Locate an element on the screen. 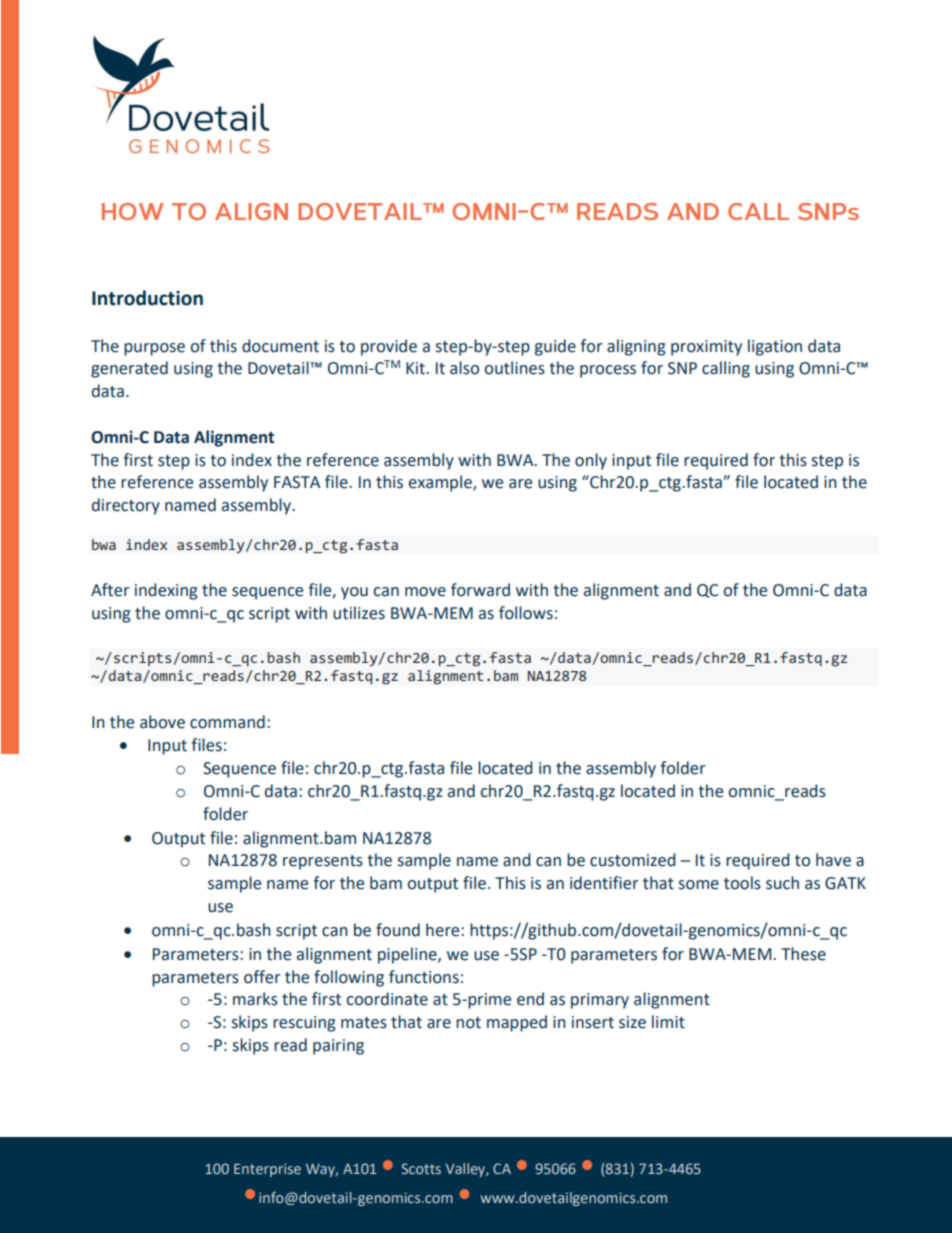  only is located at coordinates (591, 461).
